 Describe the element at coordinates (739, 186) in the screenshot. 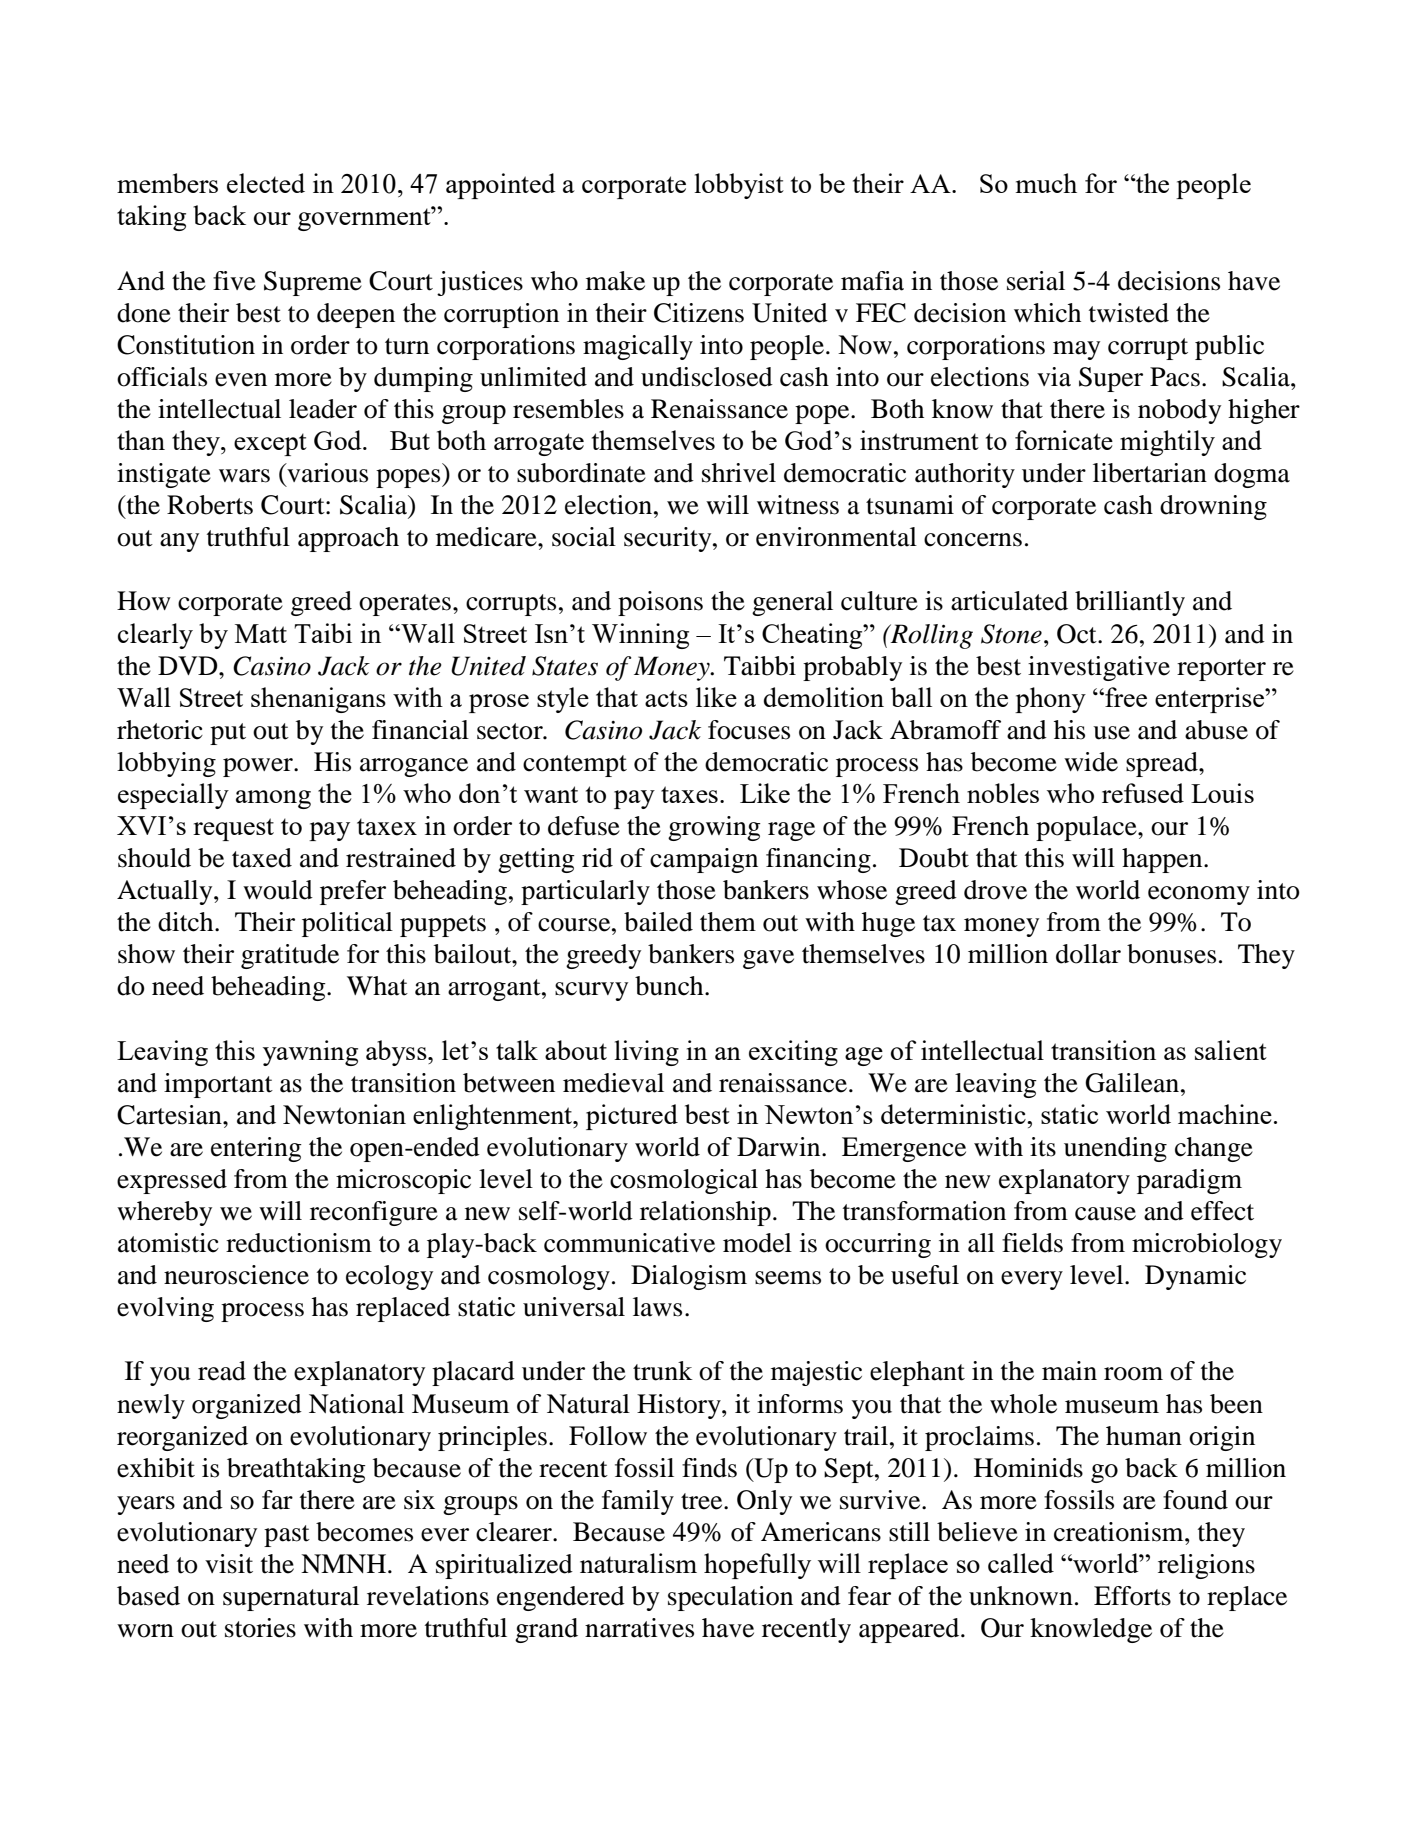

I see `lobbyist` at that location.
